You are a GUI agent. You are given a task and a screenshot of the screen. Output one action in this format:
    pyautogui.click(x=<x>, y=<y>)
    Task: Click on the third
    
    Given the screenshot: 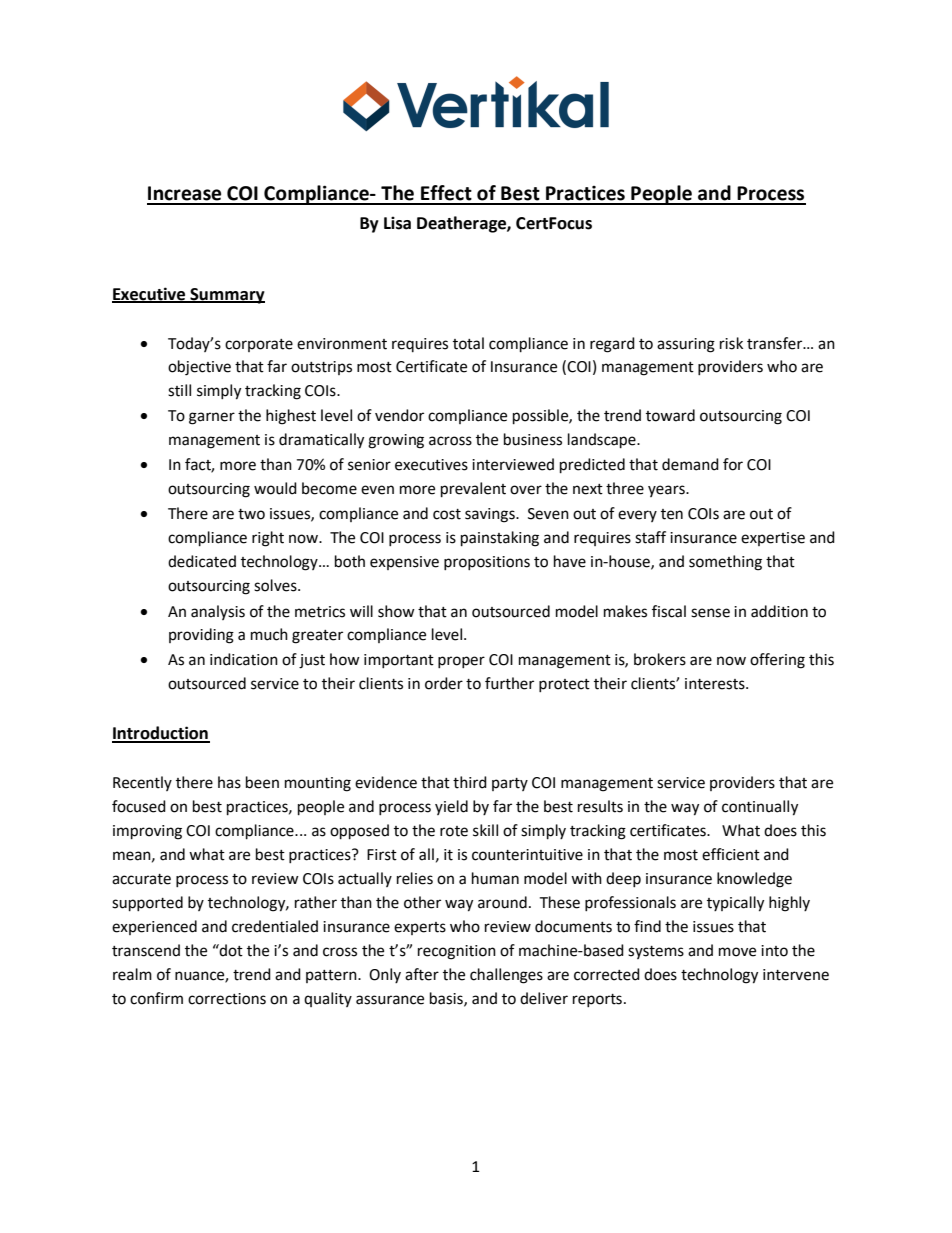 What is the action you would take?
    pyautogui.click(x=470, y=782)
